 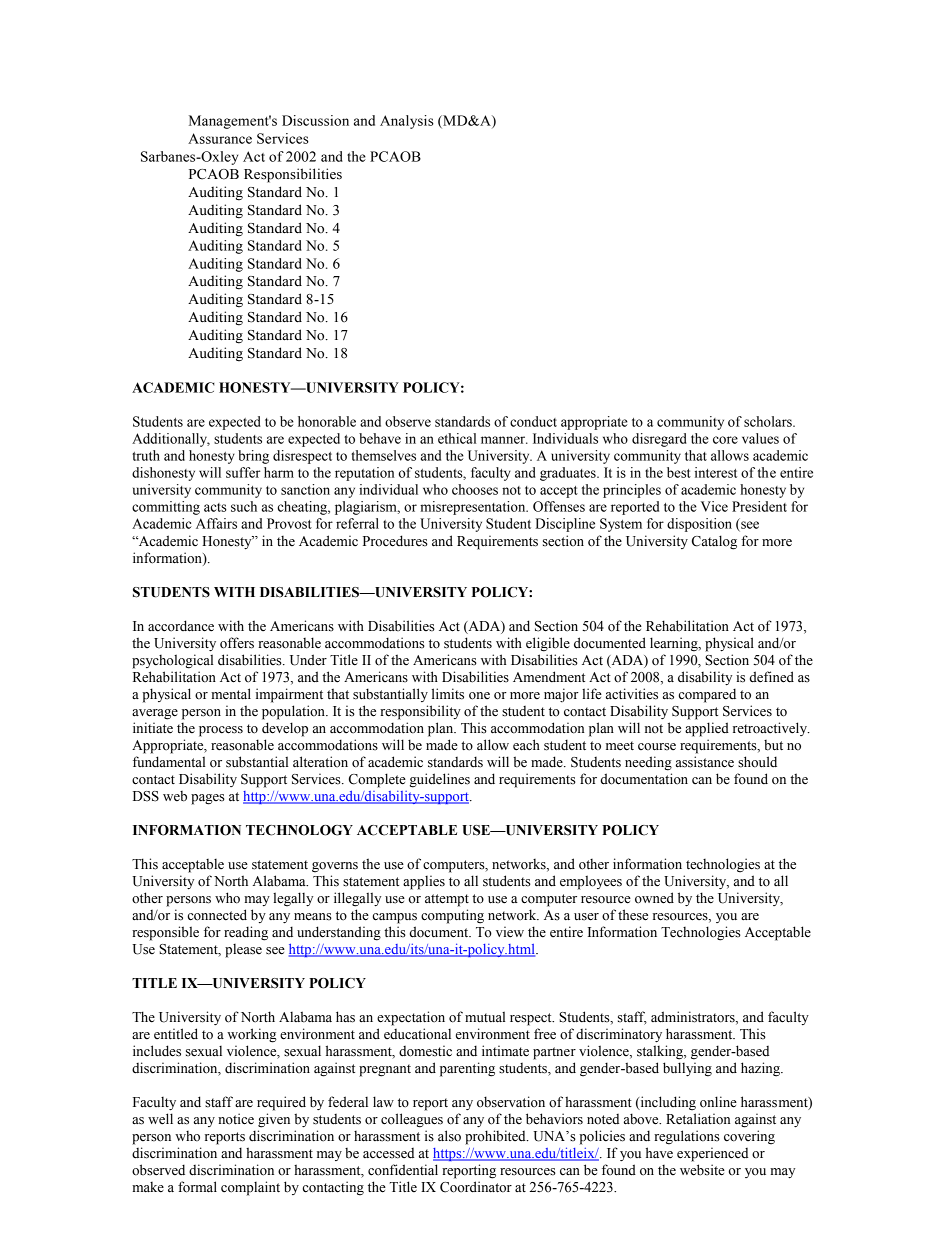 I want to click on limits, so click(x=448, y=694).
